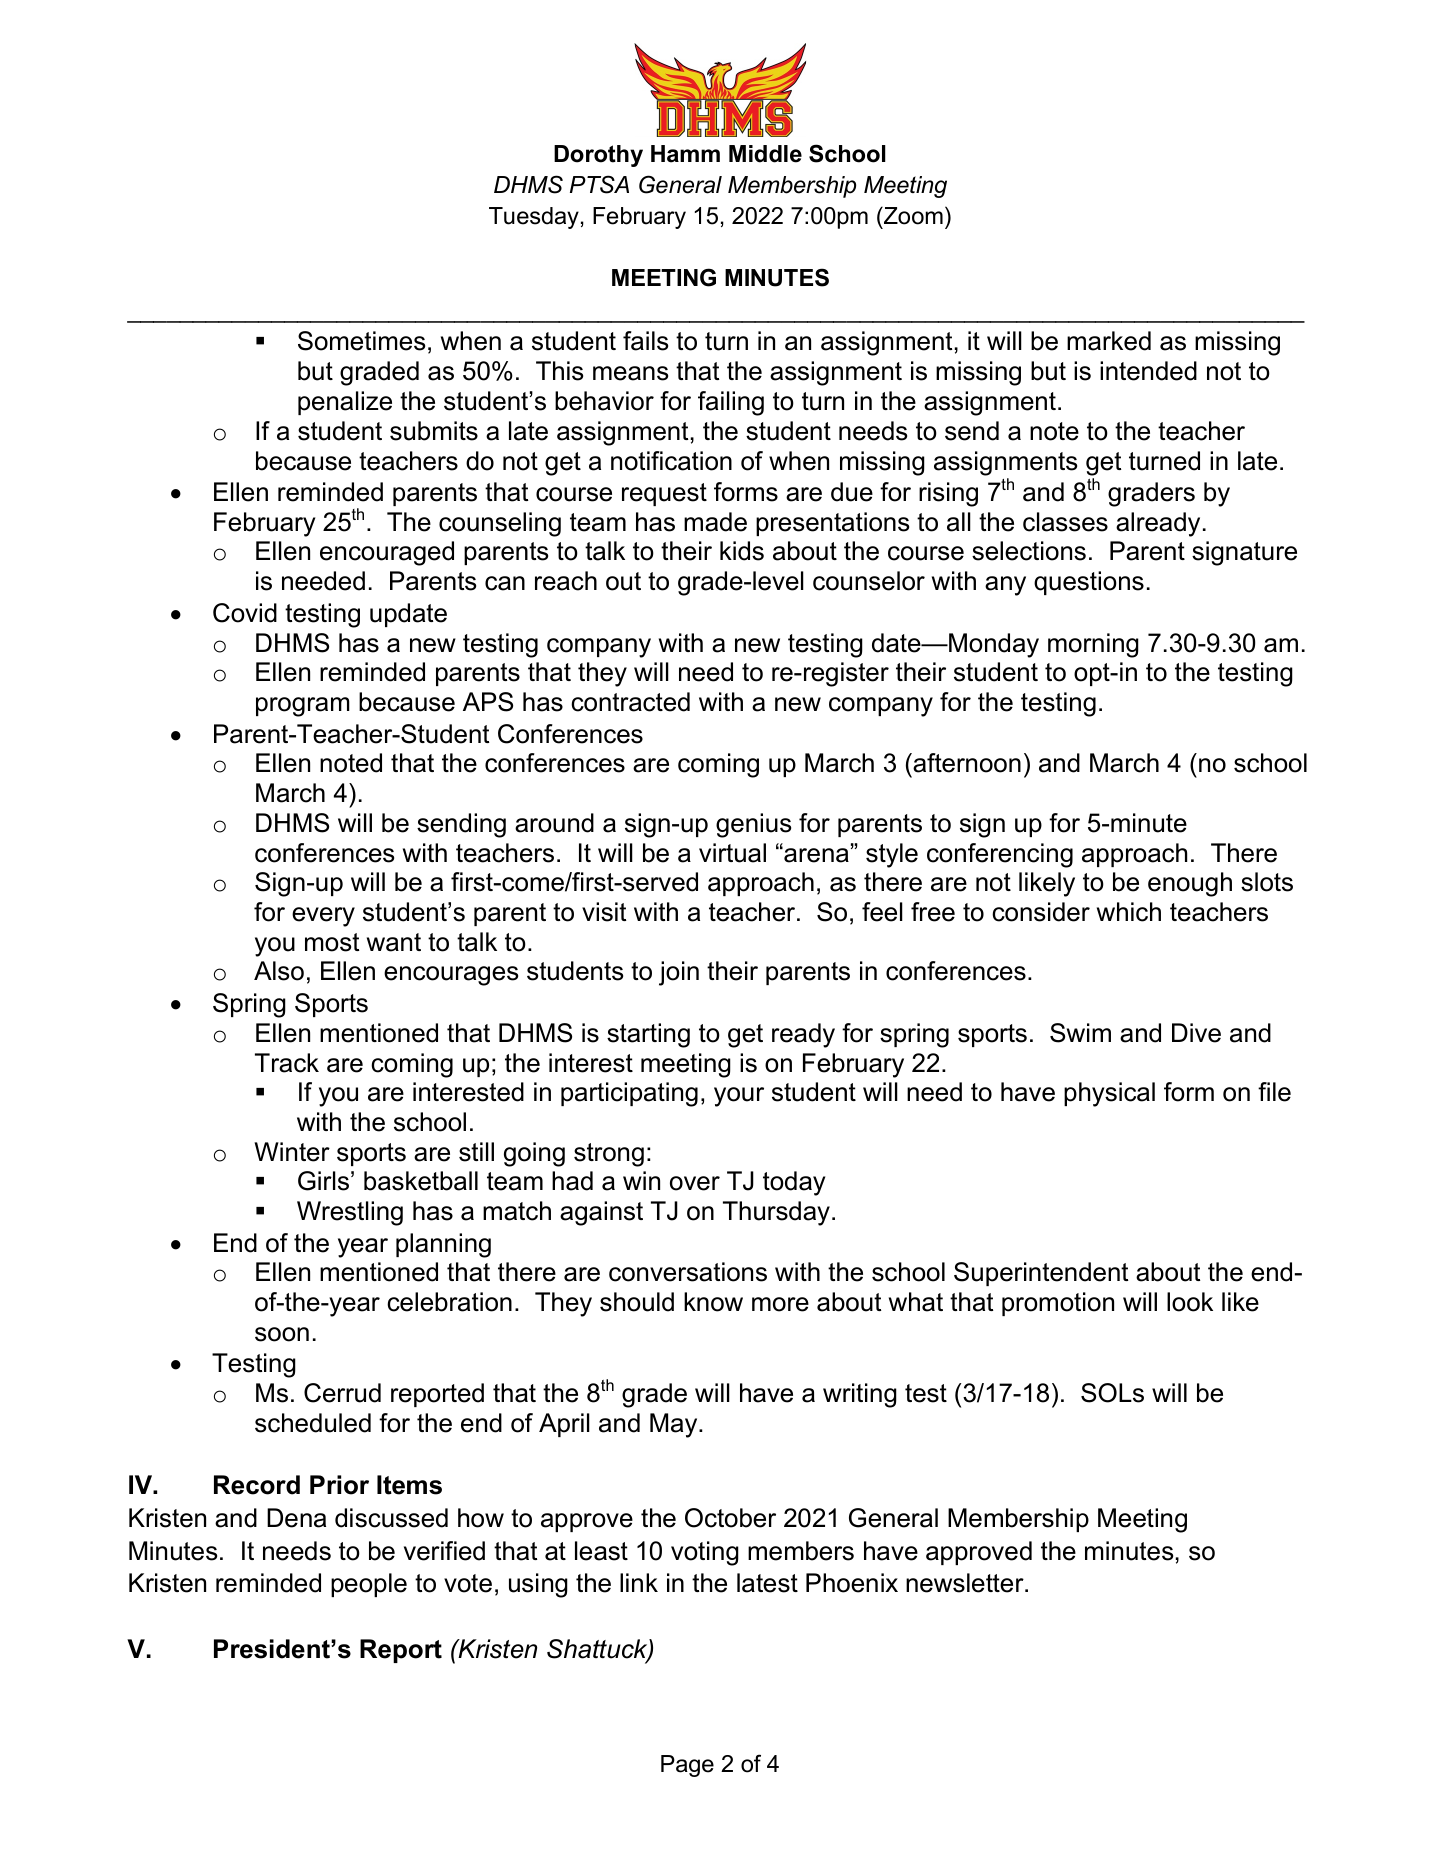 Image resolution: width=1439 pixels, height=1862 pixels. Describe the element at coordinates (765, 154) in the page. I see `Middle` at that location.
